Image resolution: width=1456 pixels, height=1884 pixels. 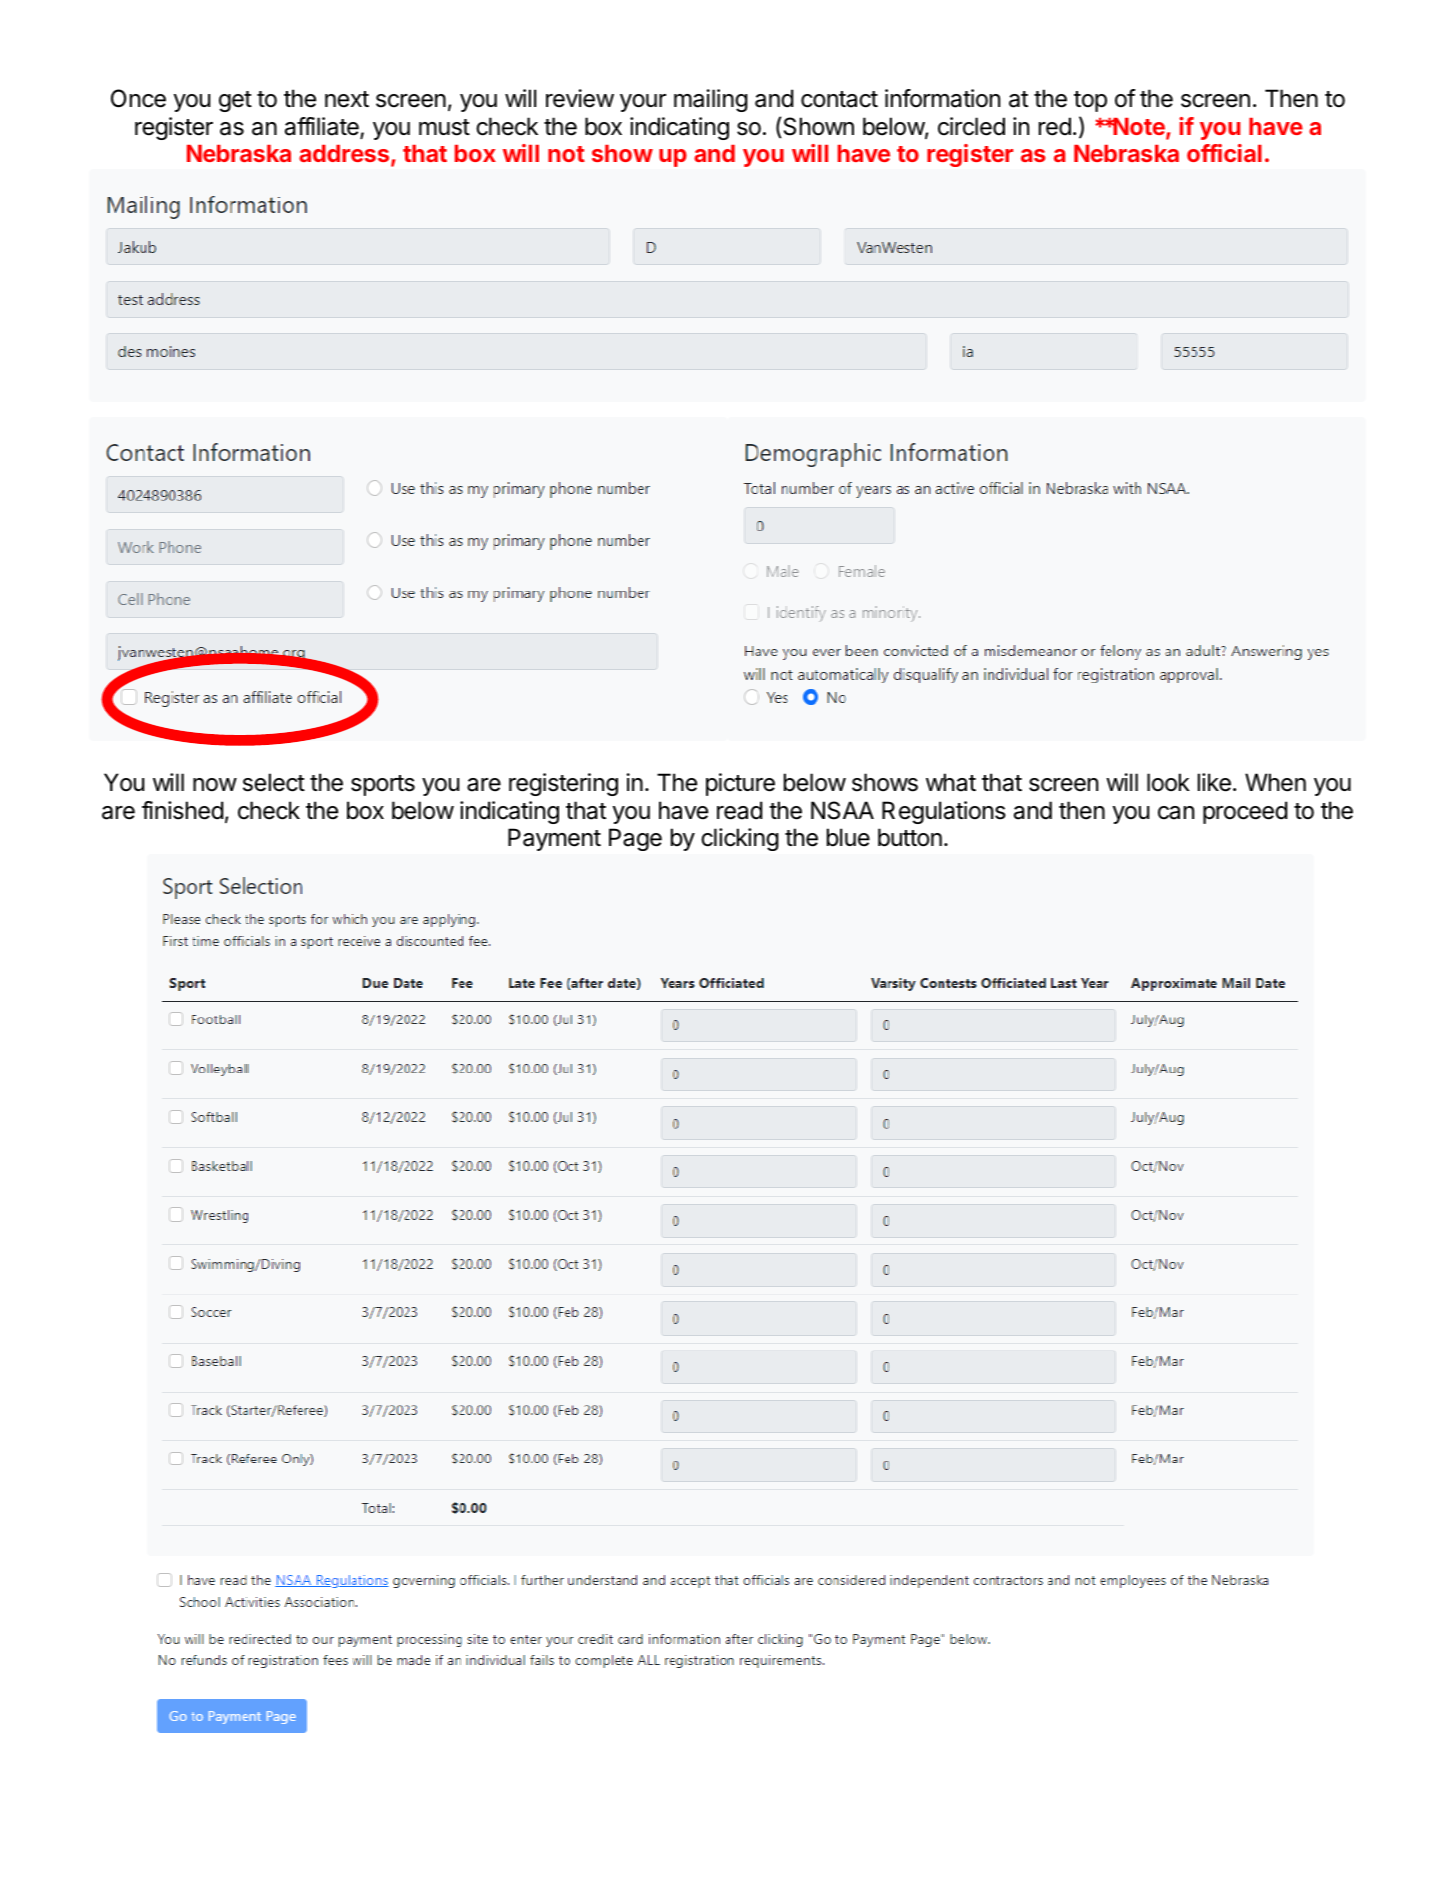 I want to click on select, so click(x=274, y=782).
